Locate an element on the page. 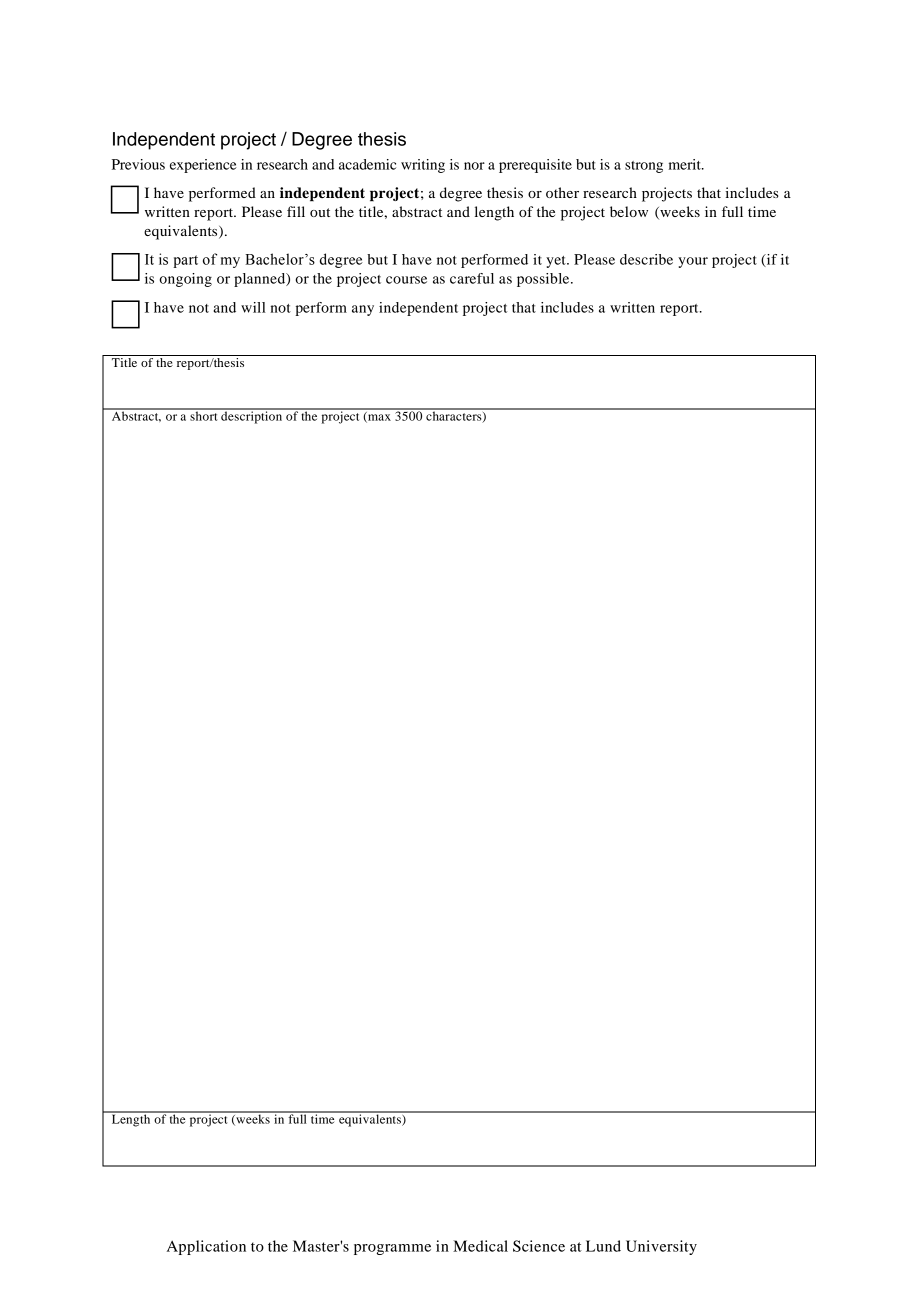 The width and height of the page is (924, 1308). below is located at coordinates (629, 211).
